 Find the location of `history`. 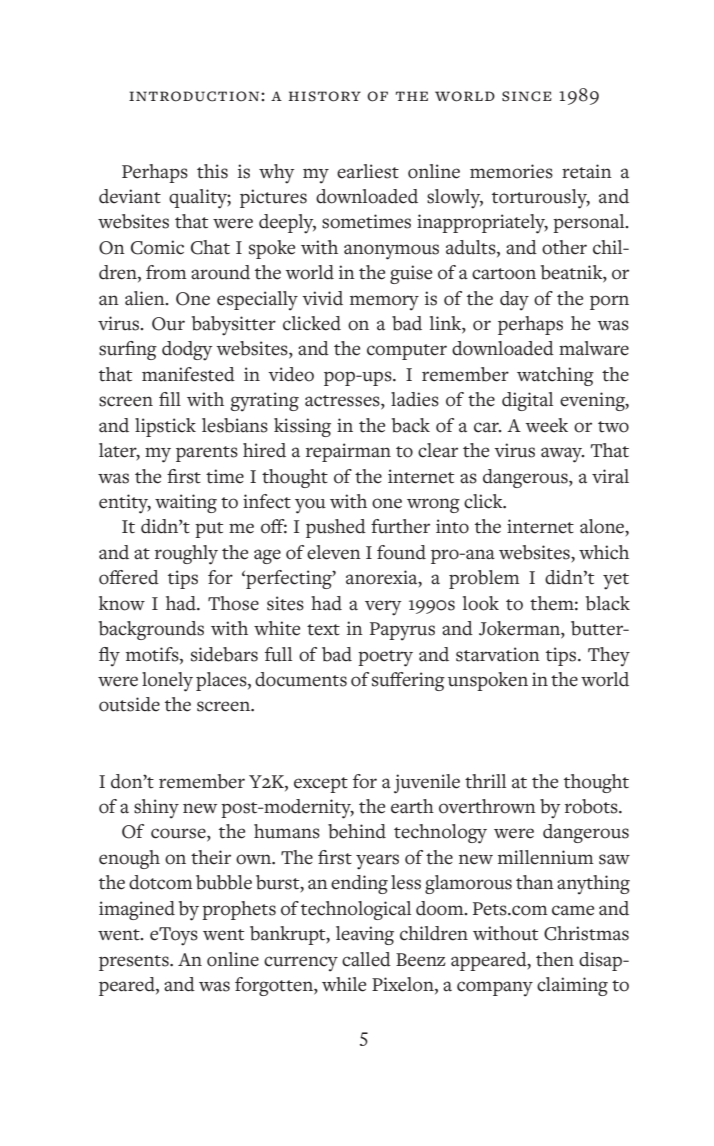

history is located at coordinates (325, 96).
